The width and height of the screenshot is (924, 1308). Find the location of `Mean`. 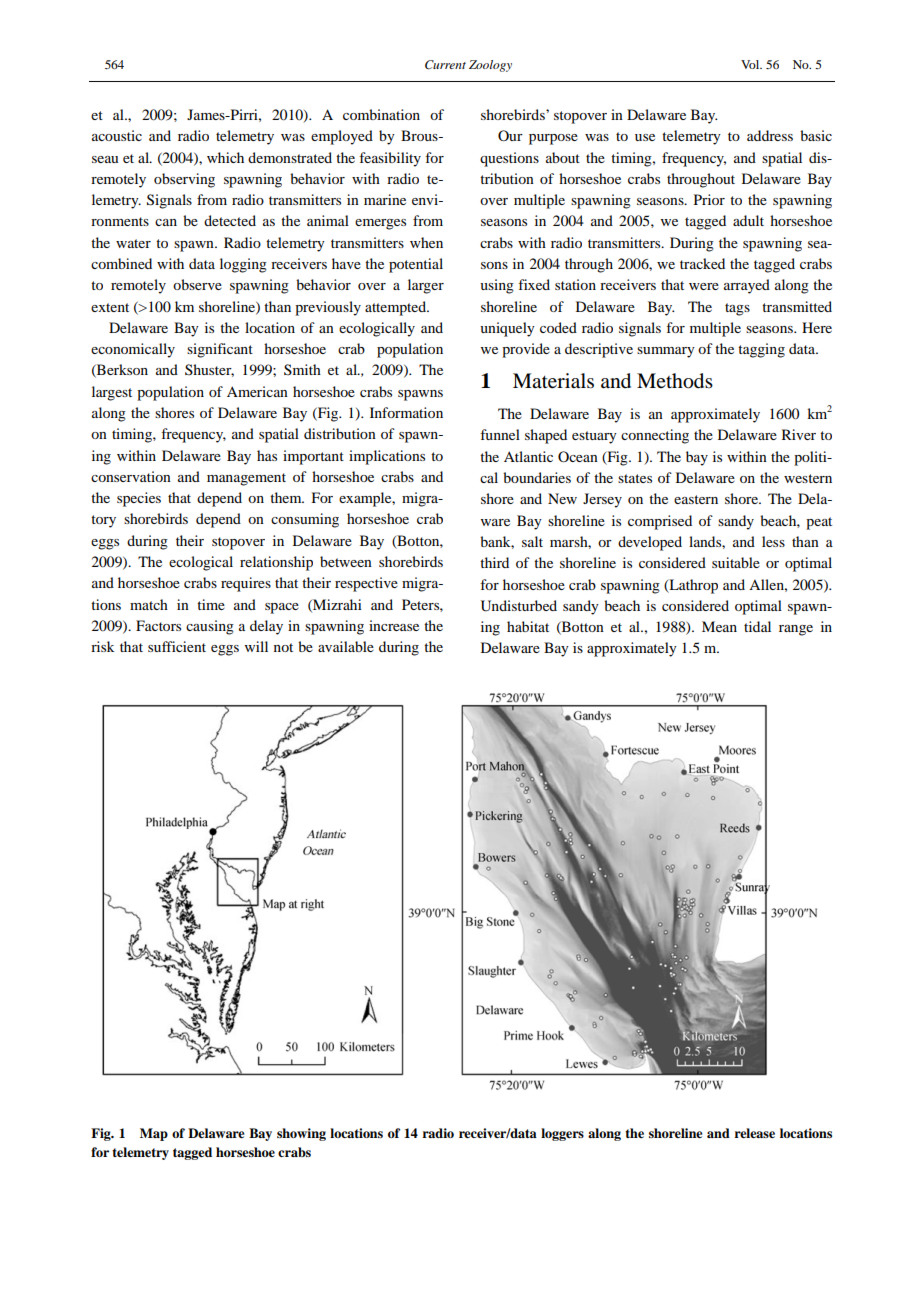

Mean is located at coordinates (719, 626).
